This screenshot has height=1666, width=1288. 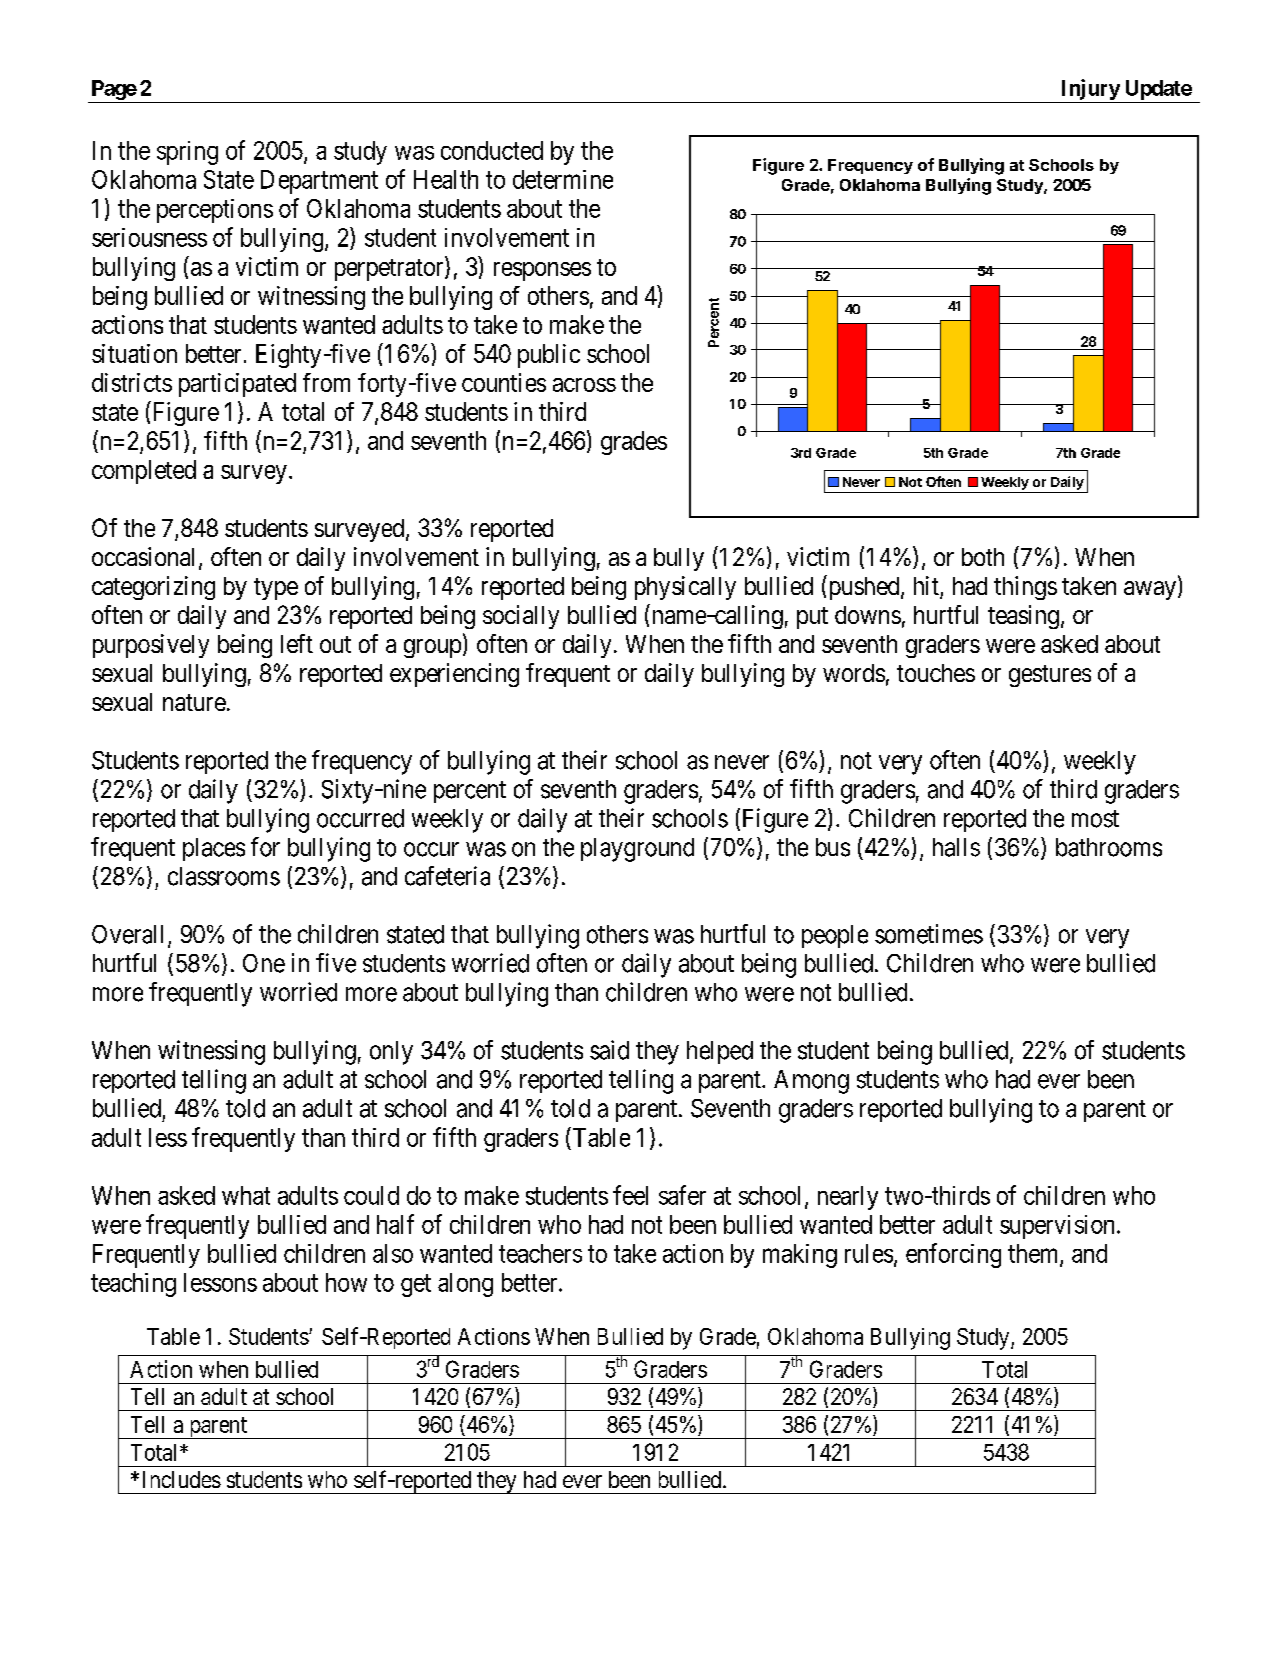 What do you see at coordinates (1091, 89) in the screenshot?
I see `Injury` at bounding box center [1091, 89].
